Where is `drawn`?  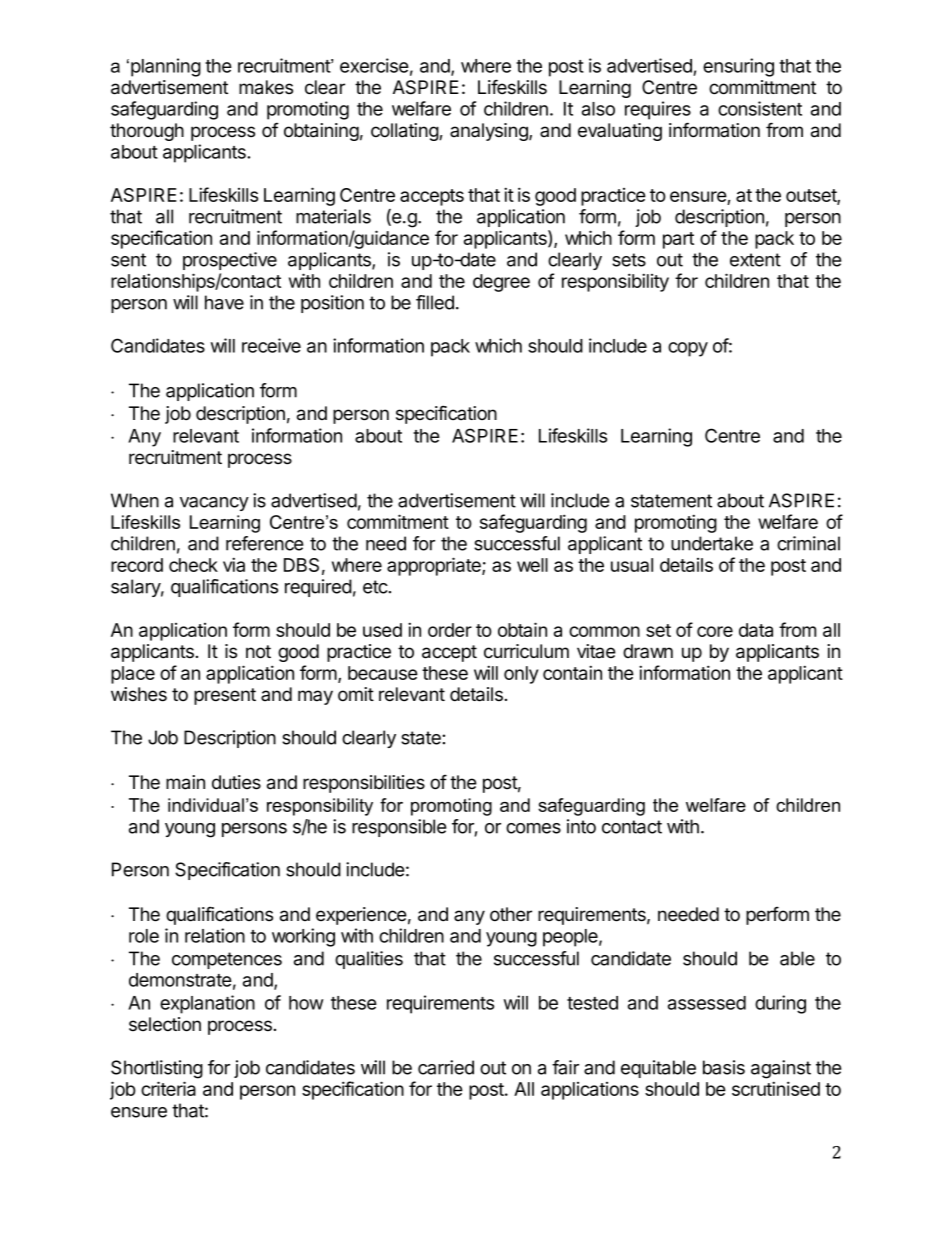 drawn is located at coordinates (648, 651).
